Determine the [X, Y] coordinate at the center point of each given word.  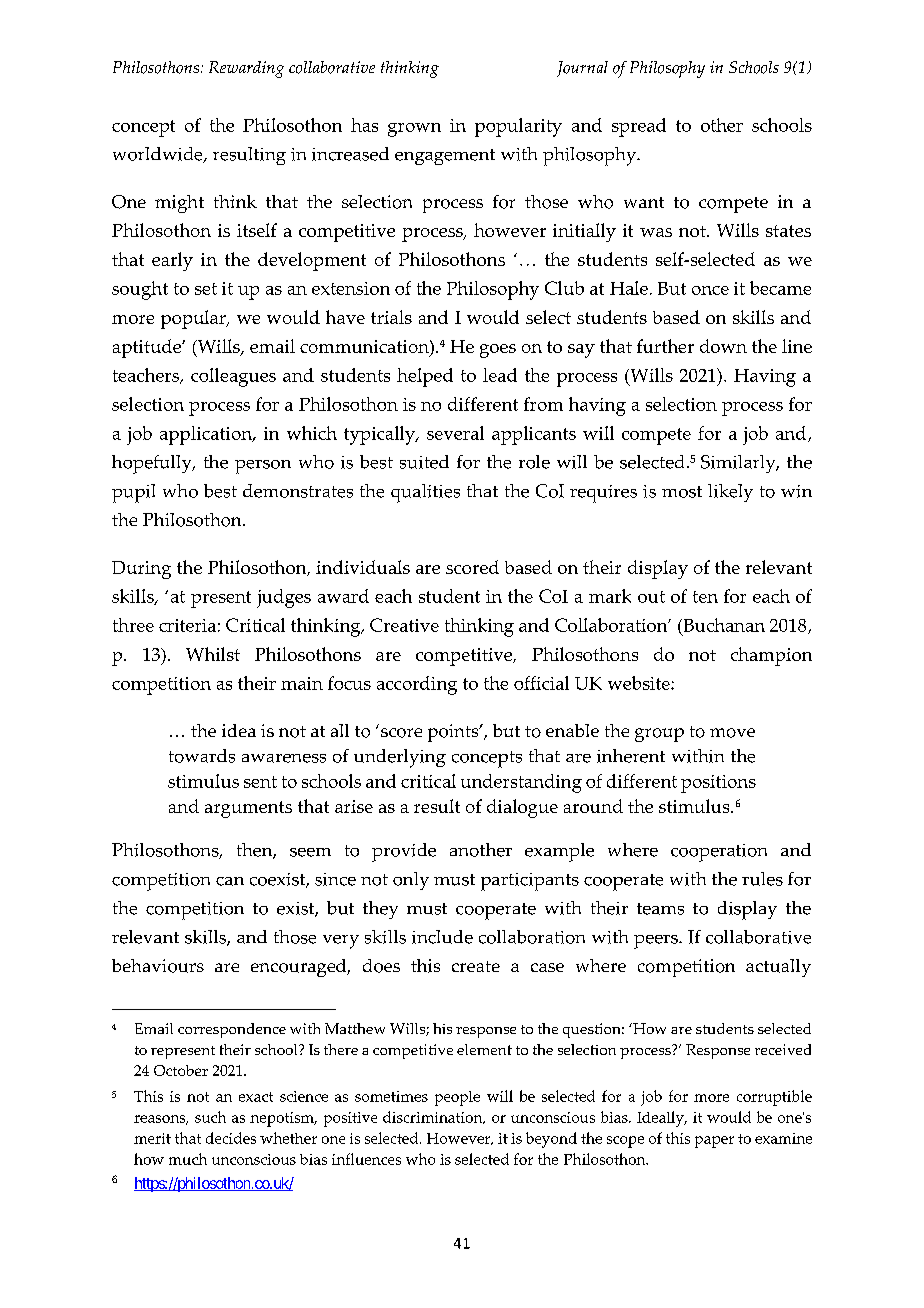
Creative [404, 625]
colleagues [233, 377]
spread [639, 127]
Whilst [213, 654]
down [723, 346]
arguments [248, 809]
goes [498, 351]
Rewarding [246, 69]
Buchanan [723, 625]
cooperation [719, 853]
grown [414, 130]
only [411, 881]
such [210, 1117]
